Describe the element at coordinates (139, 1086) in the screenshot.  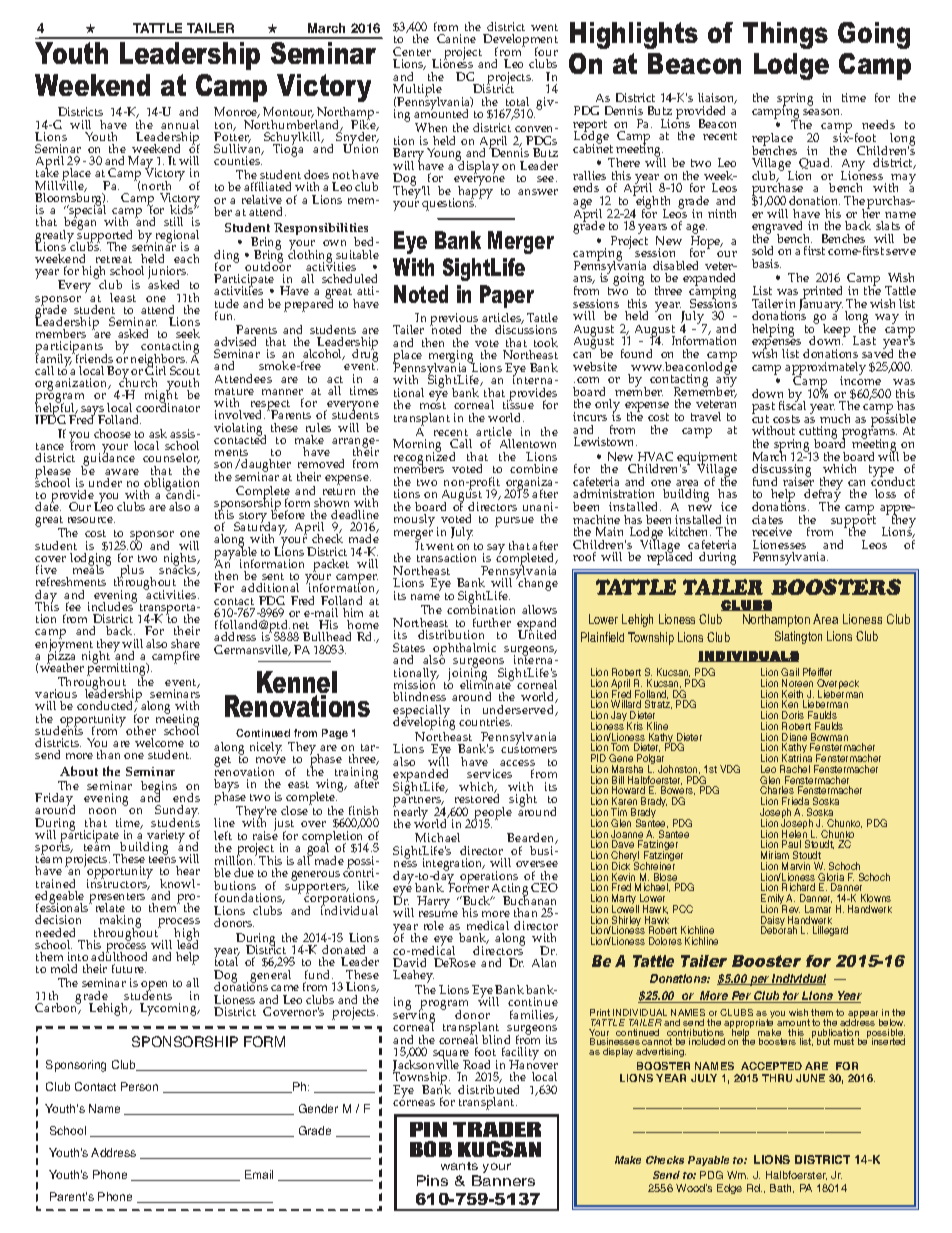
I see `Person` at that location.
